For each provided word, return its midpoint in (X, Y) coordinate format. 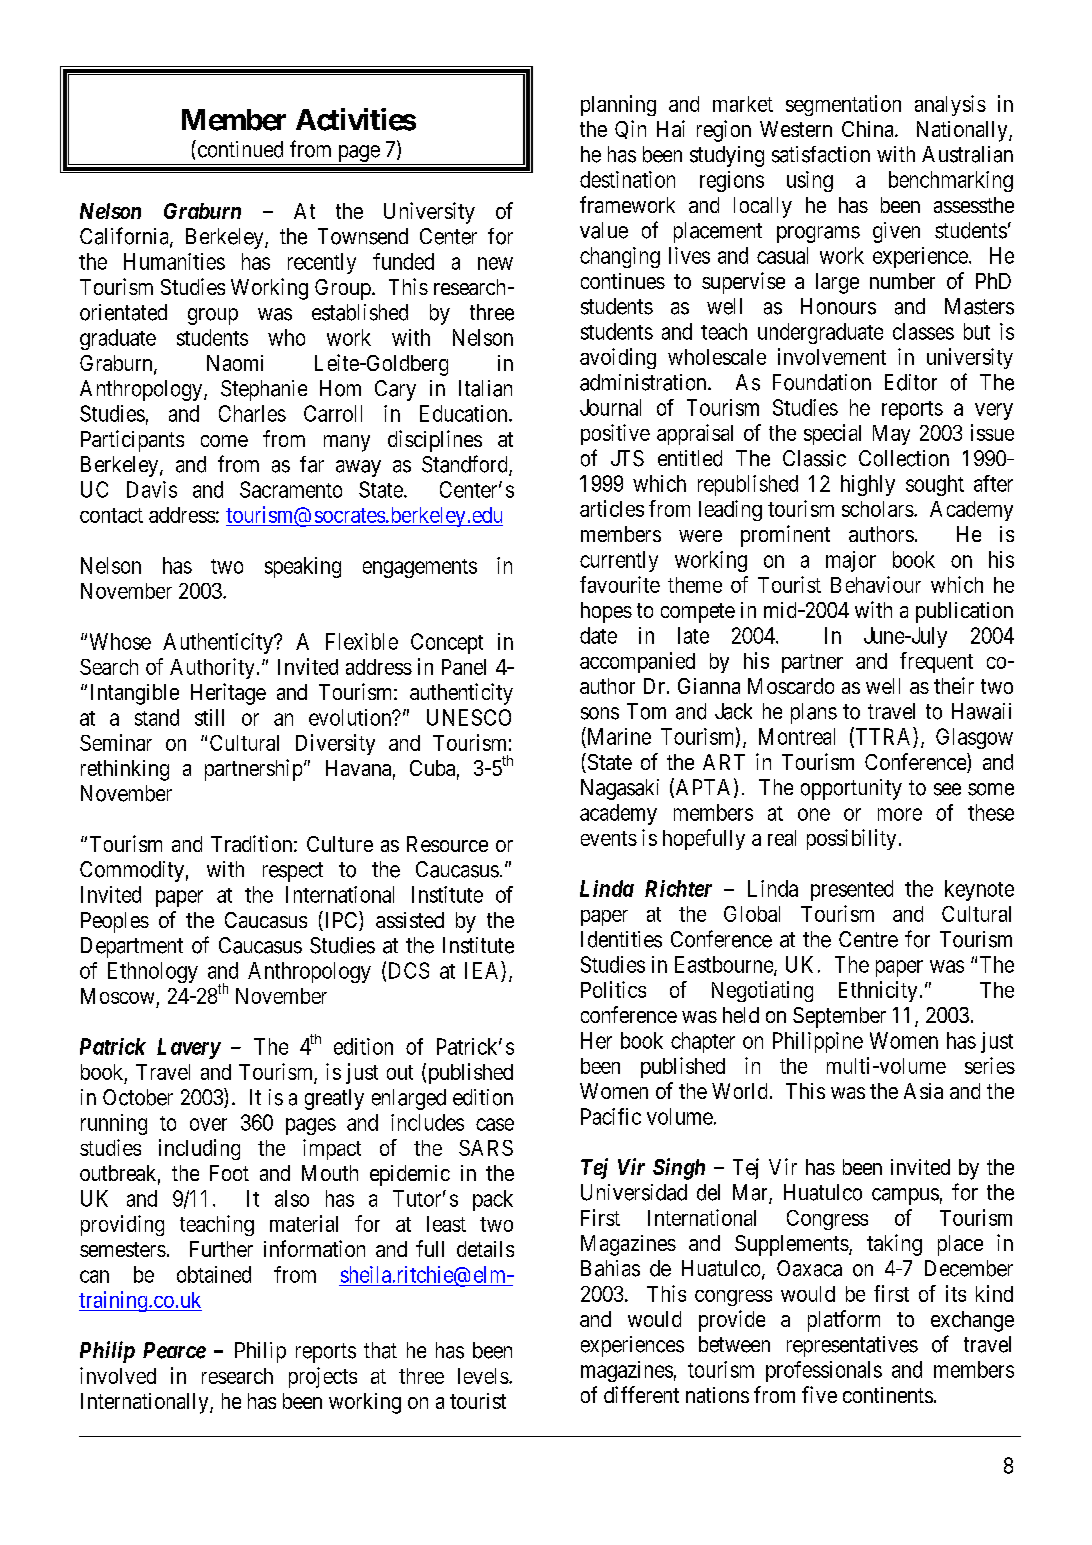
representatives (852, 1346)
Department (132, 947)
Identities (621, 939)
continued (239, 149)
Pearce (174, 1350)
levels (483, 1376)
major (851, 561)
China (869, 129)
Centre (868, 939)
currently (619, 561)
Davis (152, 489)
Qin (630, 129)
